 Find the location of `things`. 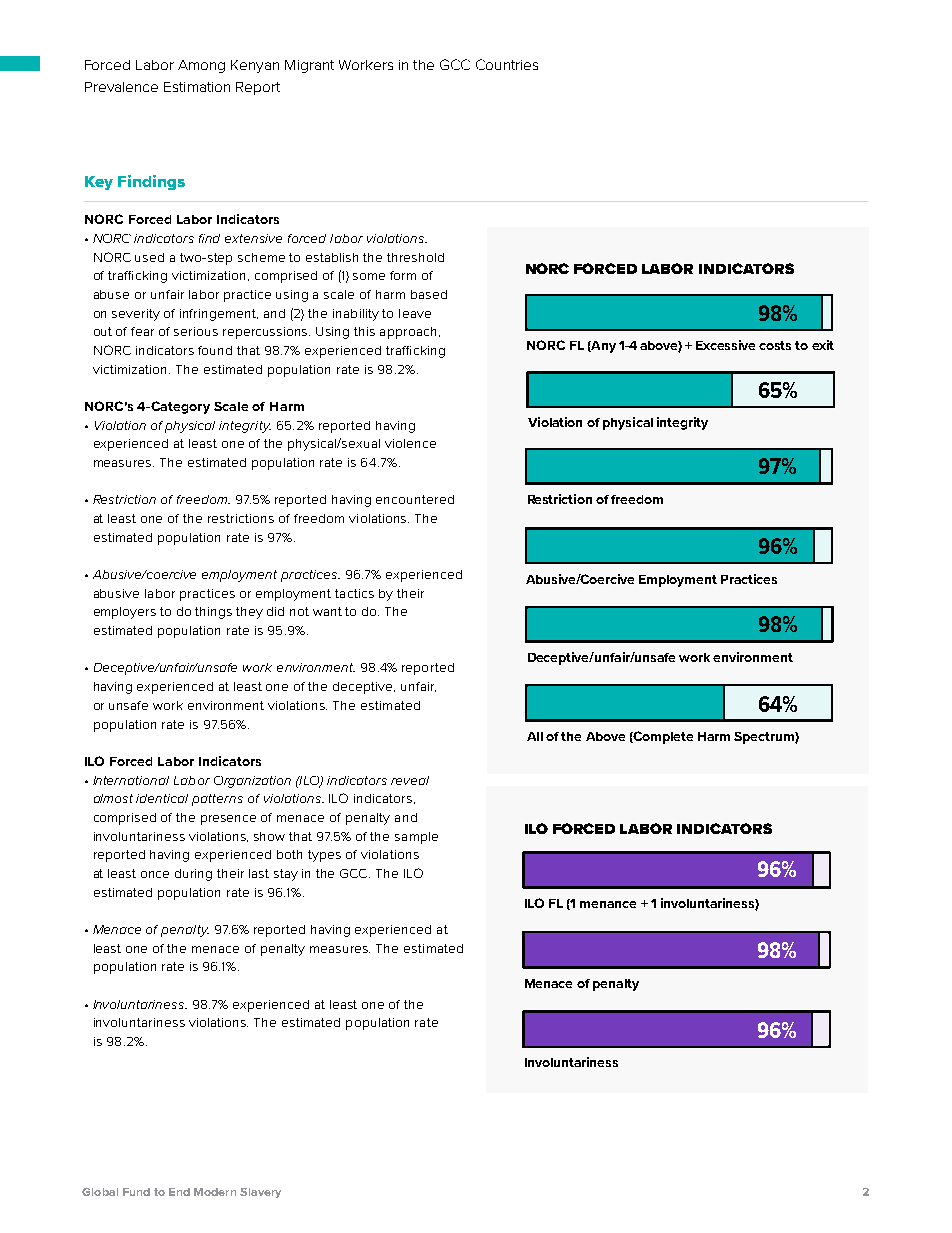

things is located at coordinates (213, 613).
